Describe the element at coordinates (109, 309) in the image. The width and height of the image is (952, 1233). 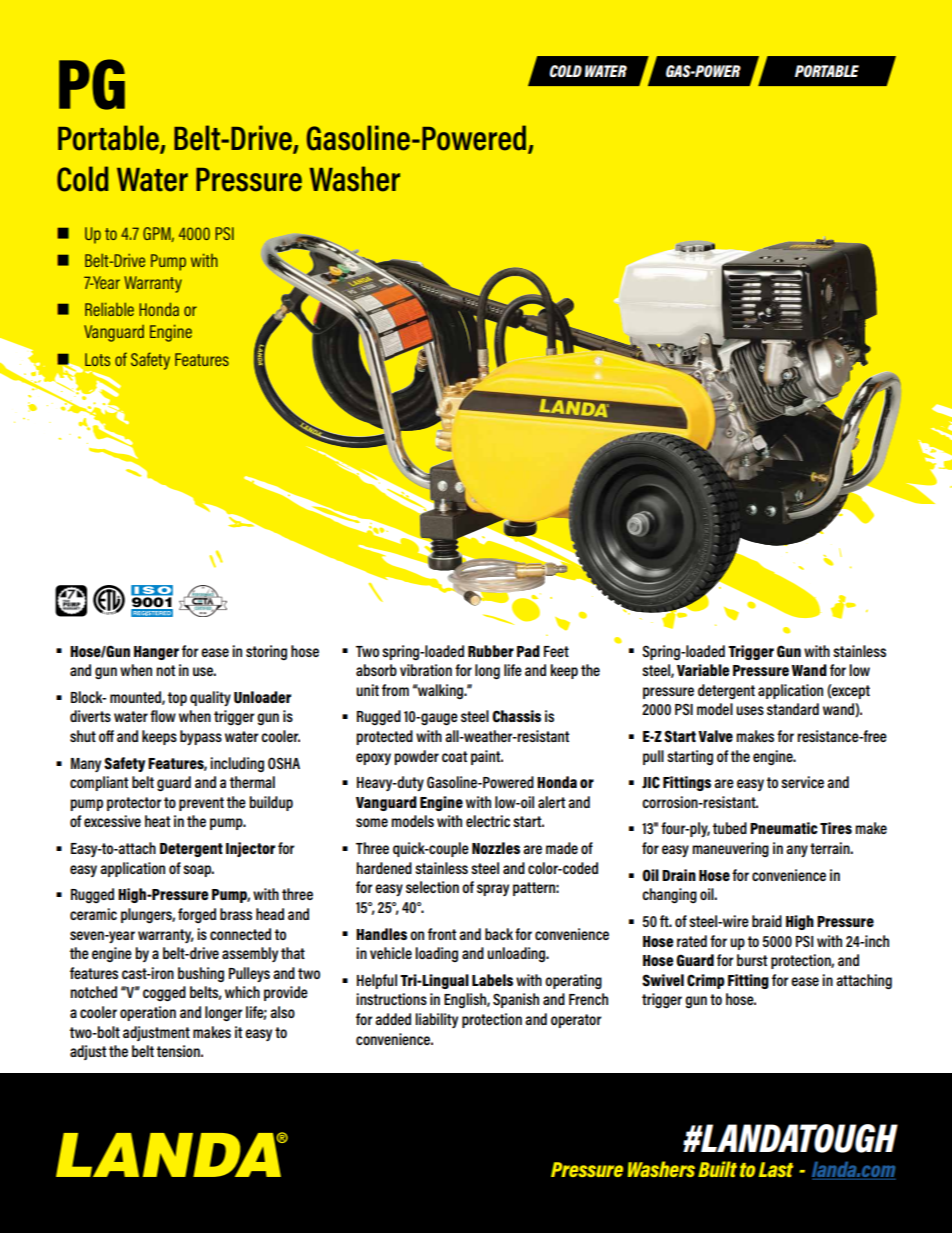
I see `Reliable` at that location.
